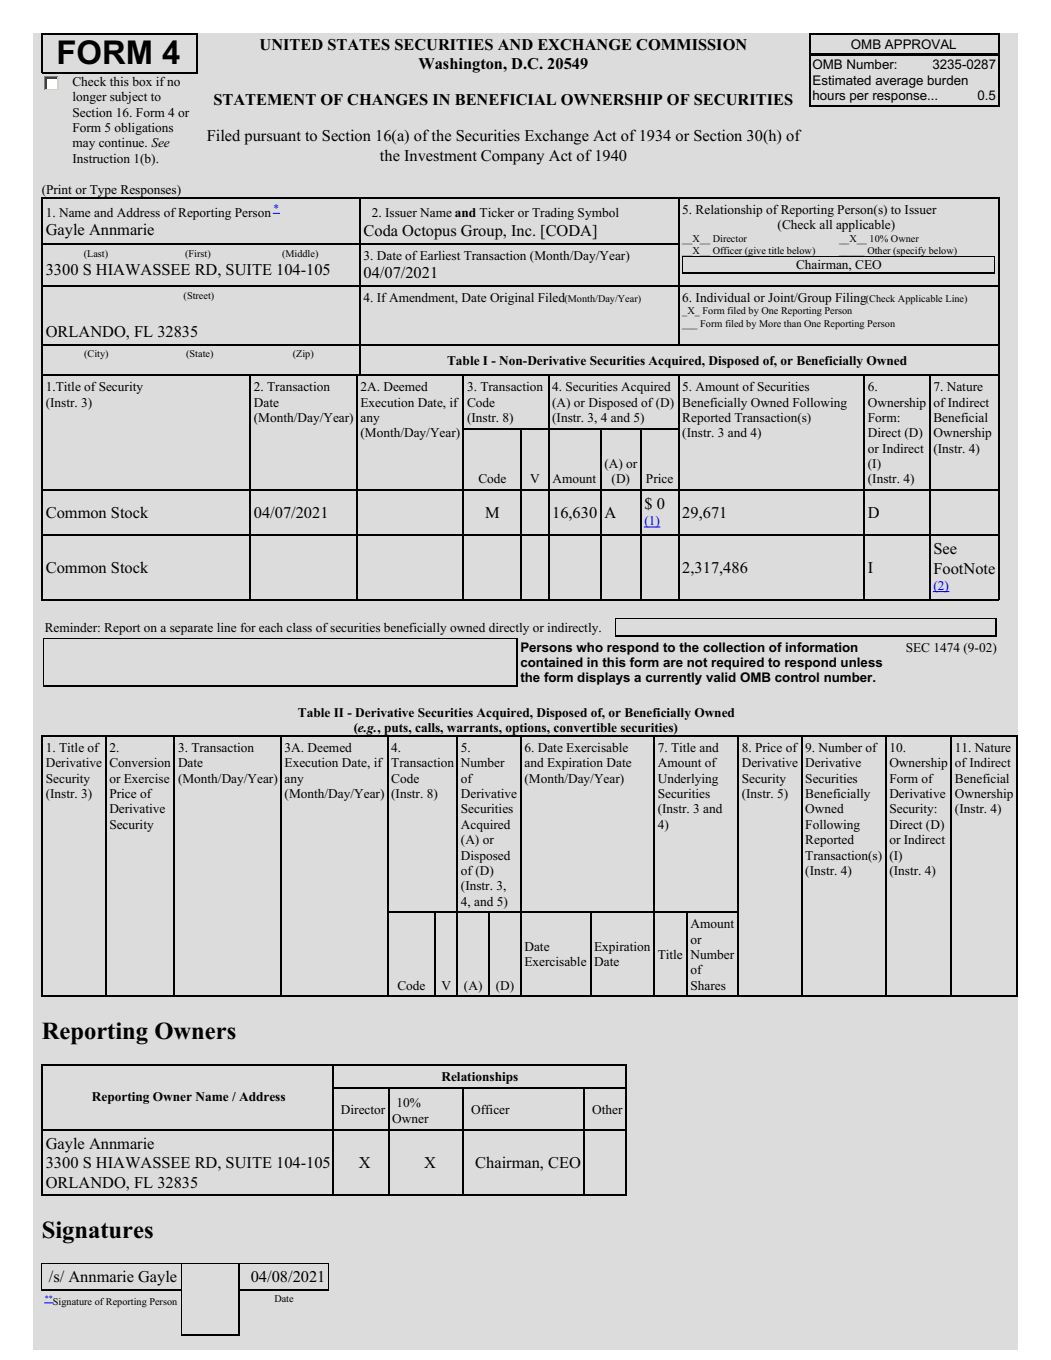 The width and height of the screenshot is (1051, 1360). I want to click on Type, so click(103, 192).
